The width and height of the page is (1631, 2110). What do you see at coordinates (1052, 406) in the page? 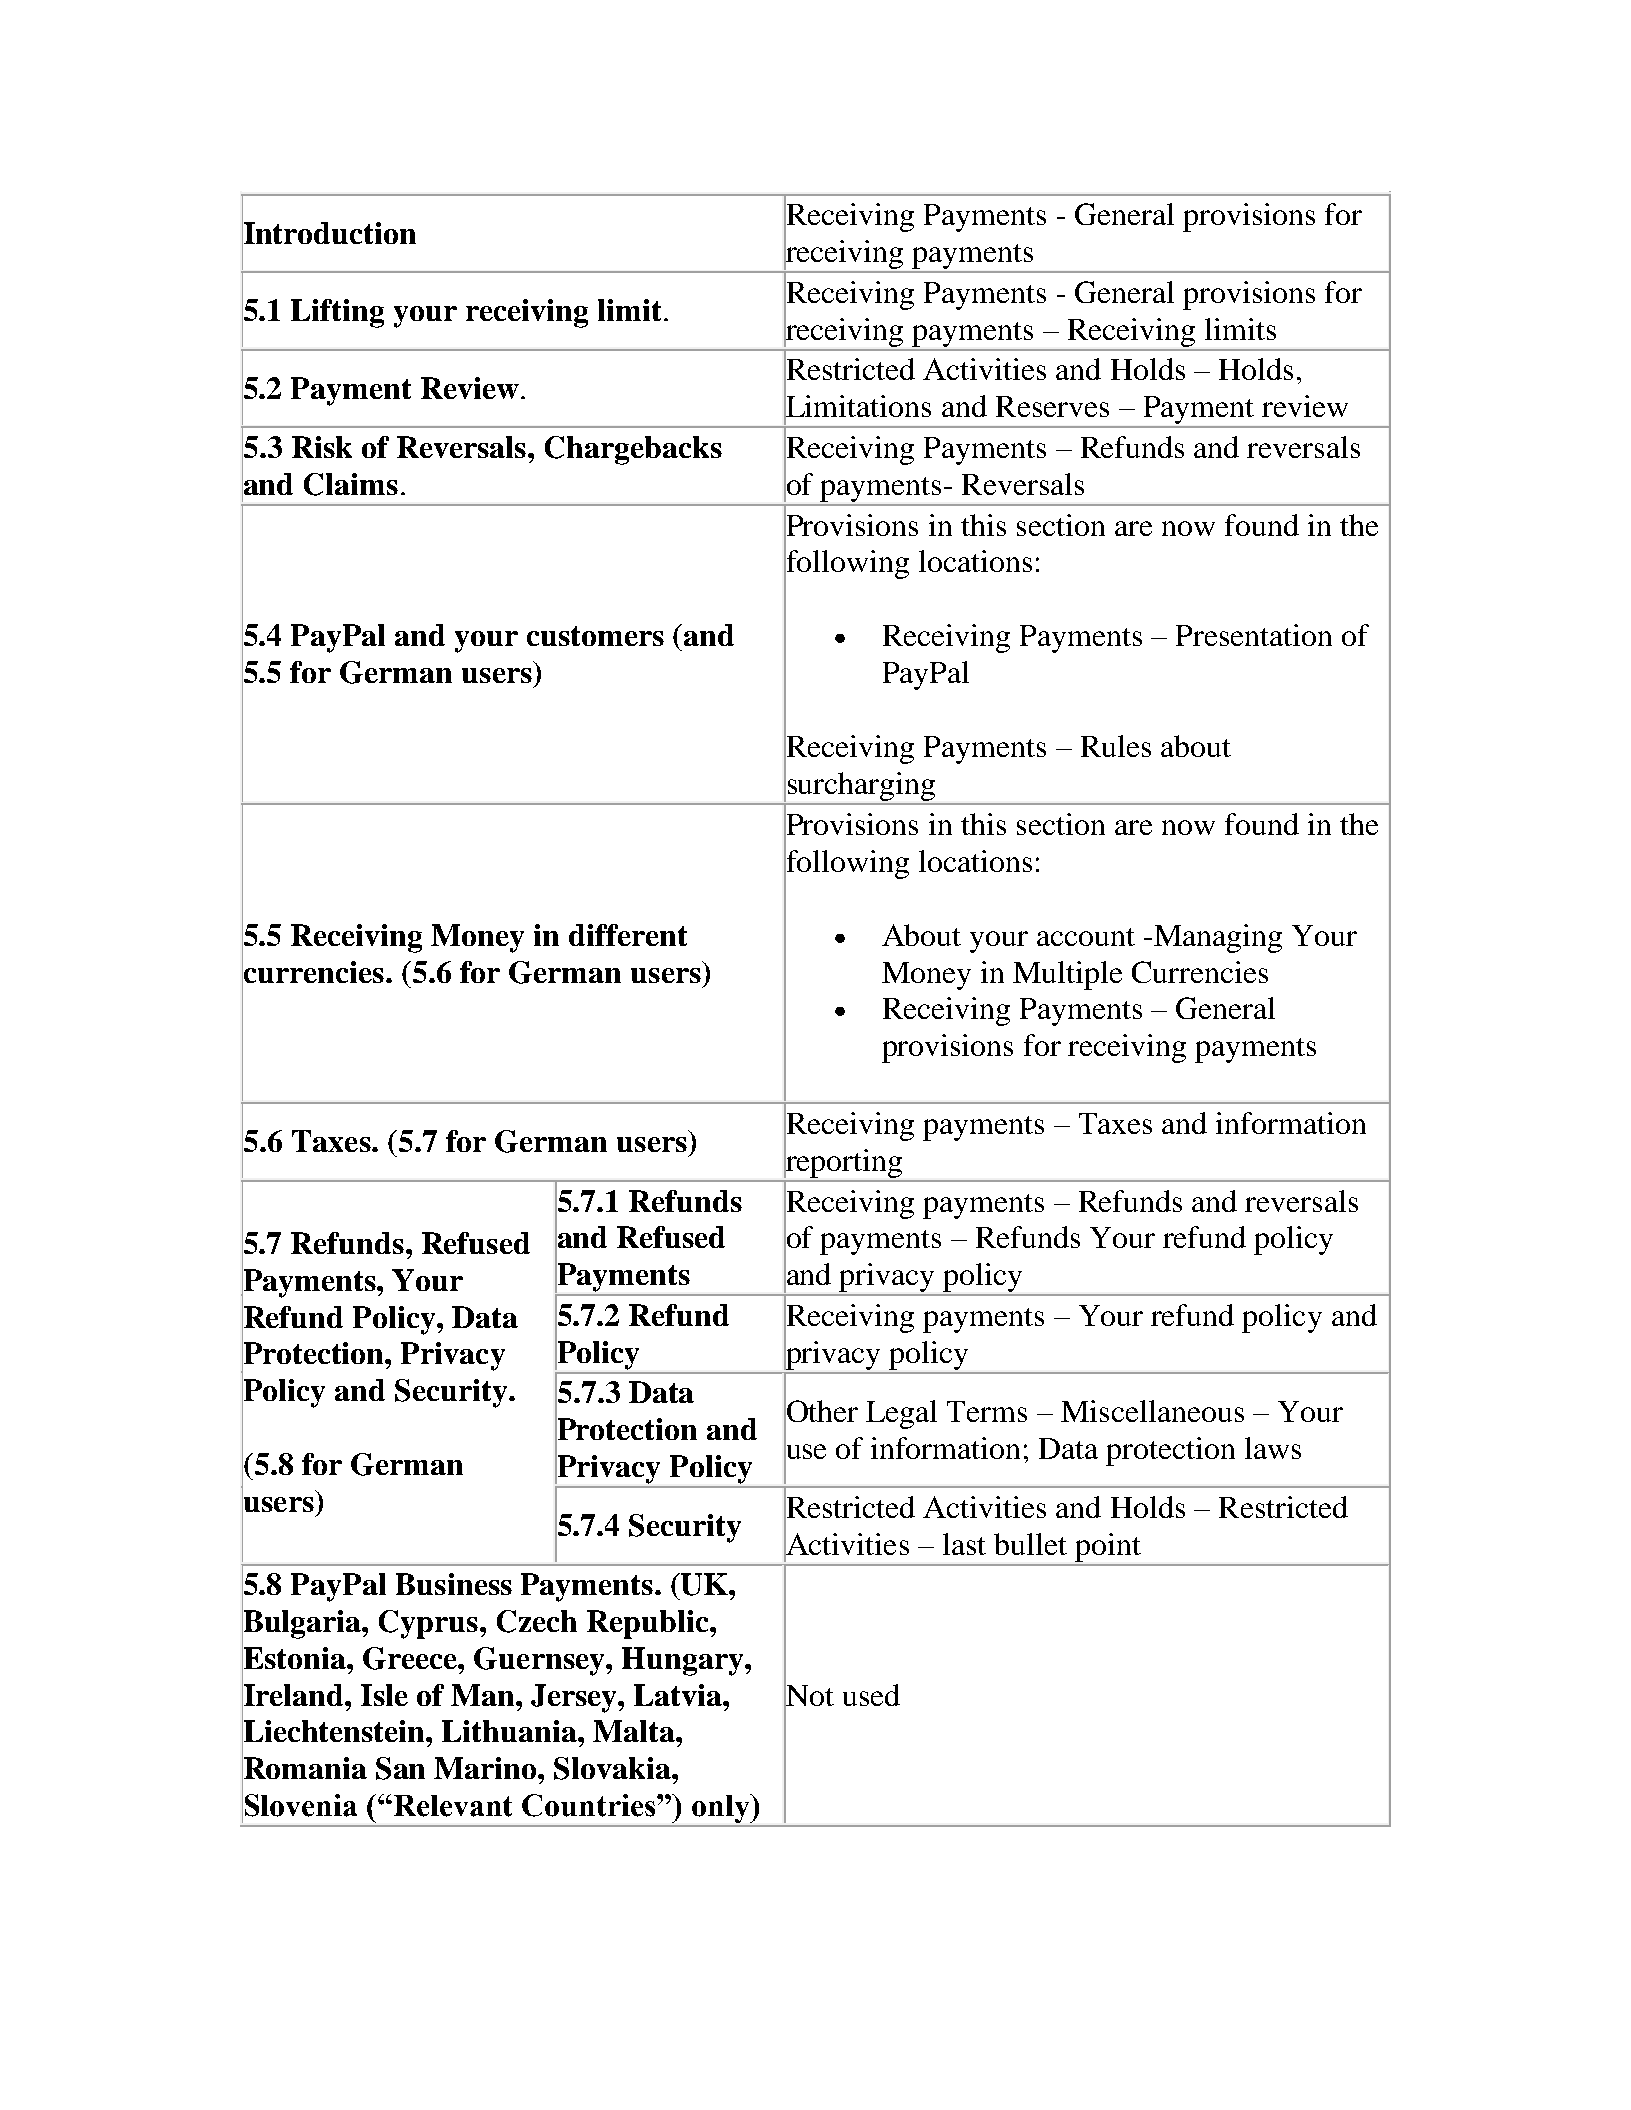
I see `Reserves` at bounding box center [1052, 406].
